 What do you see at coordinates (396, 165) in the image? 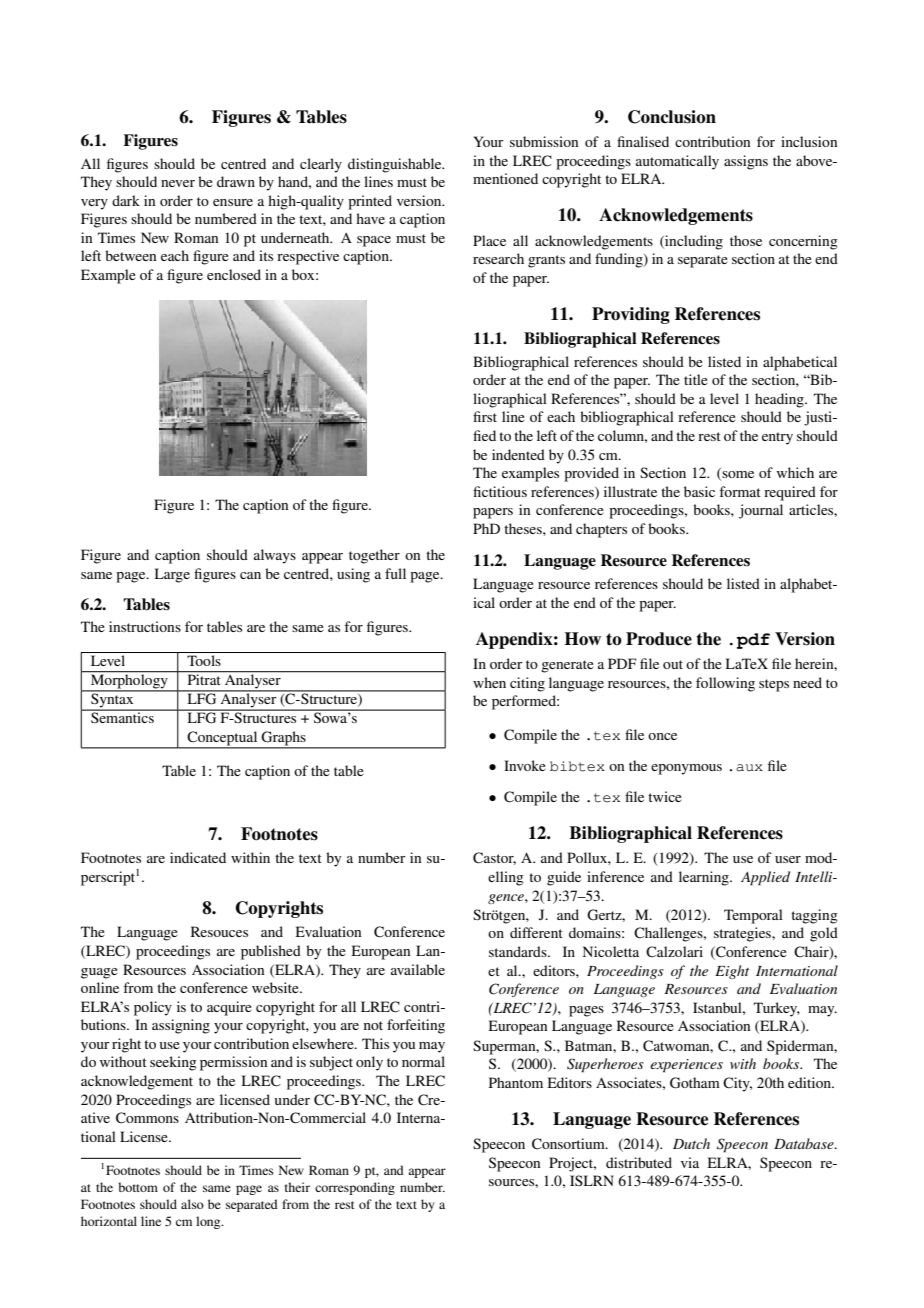
I see `distinguishable` at bounding box center [396, 165].
